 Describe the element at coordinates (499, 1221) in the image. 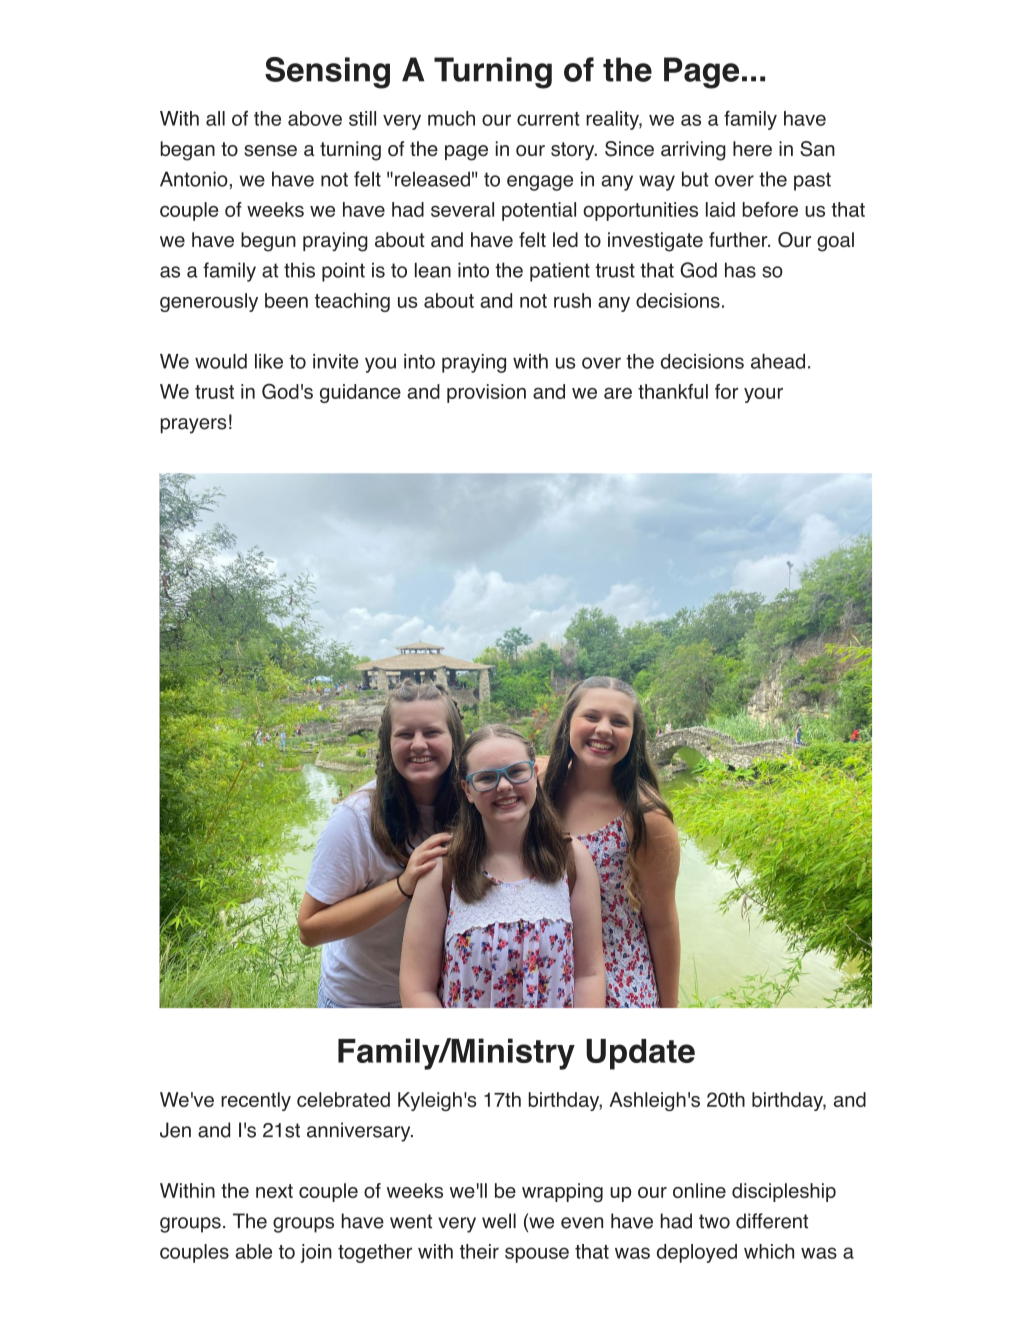

I see `well` at that location.
